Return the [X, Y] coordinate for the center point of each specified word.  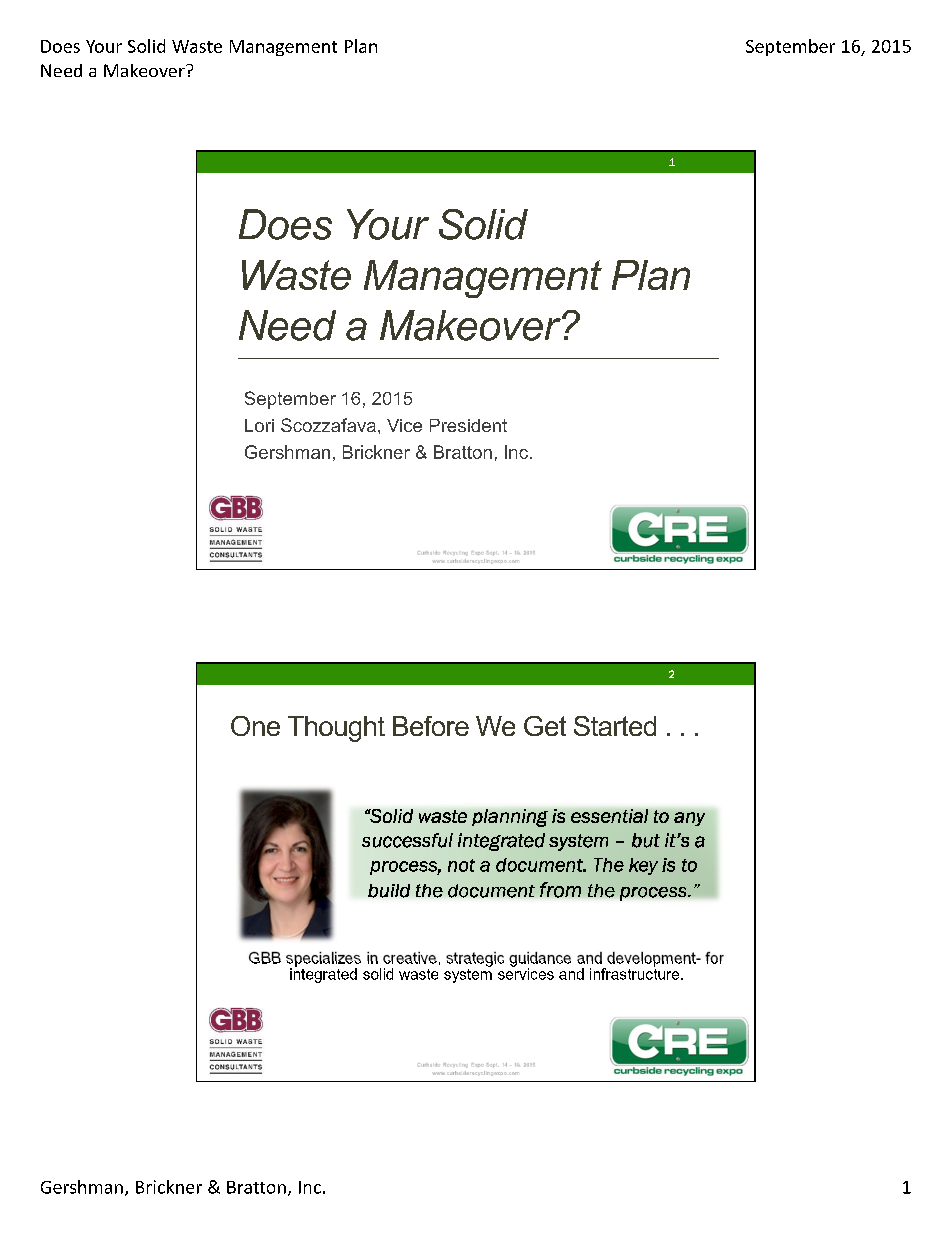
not [461, 865]
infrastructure [636, 973]
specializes [323, 960]
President [468, 425]
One [255, 726]
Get [545, 726]
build [389, 891]
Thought [336, 729]
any [689, 819]
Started [615, 726]
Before [431, 726]
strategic [475, 959]
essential [609, 816]
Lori [259, 425]
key [643, 866]
